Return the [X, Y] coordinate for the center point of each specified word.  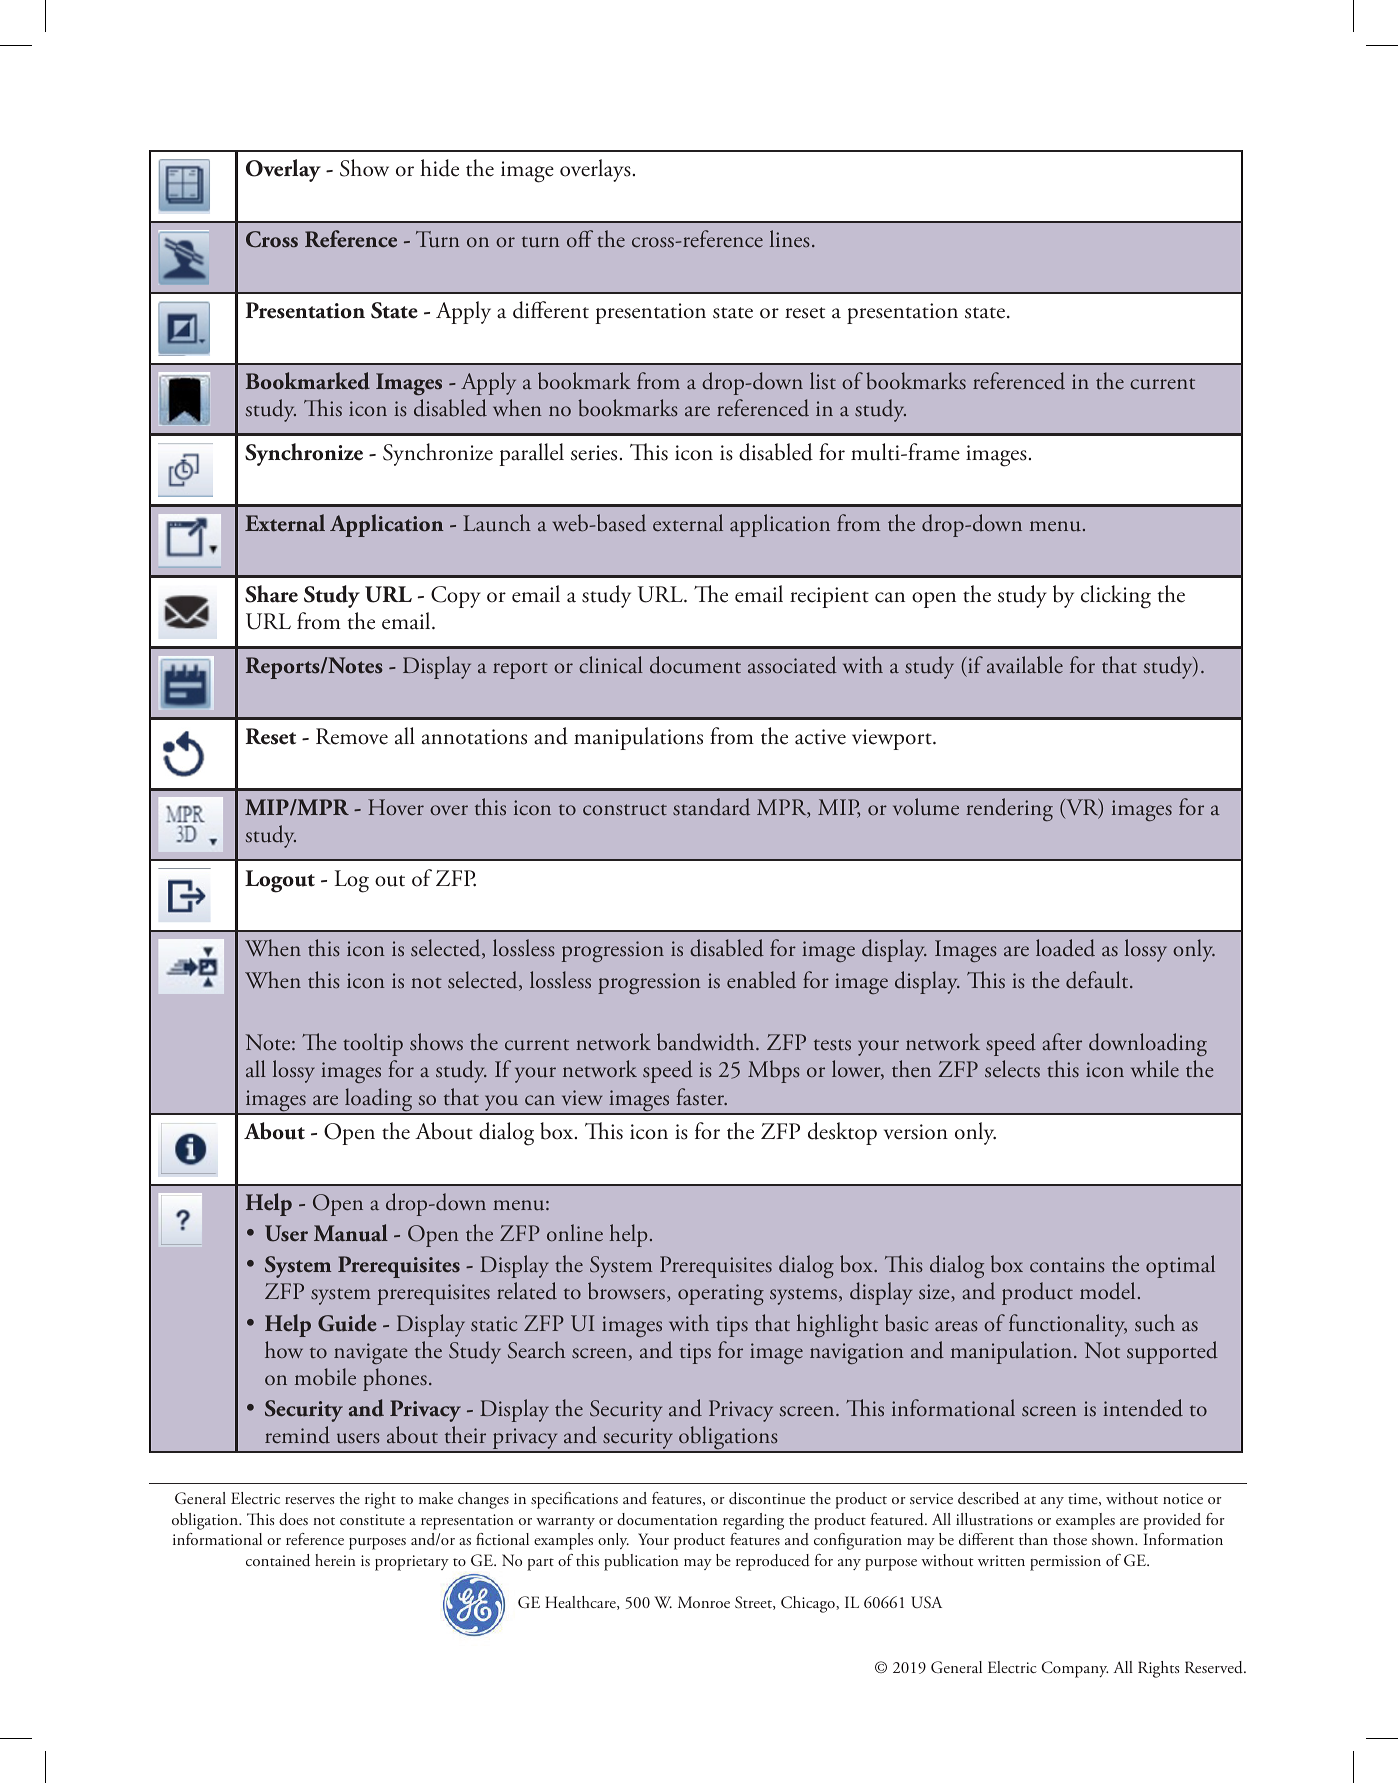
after [1062, 1042]
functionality [1068, 1325]
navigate [371, 1353]
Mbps [774, 1071]
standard [711, 807]
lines [790, 239]
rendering [1009, 809]
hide [439, 168]
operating [721, 1295]
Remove [352, 736]
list [823, 381]
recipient [829, 597]
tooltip [373, 1044]
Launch [497, 523]
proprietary [412, 1563]
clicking [1116, 597]
